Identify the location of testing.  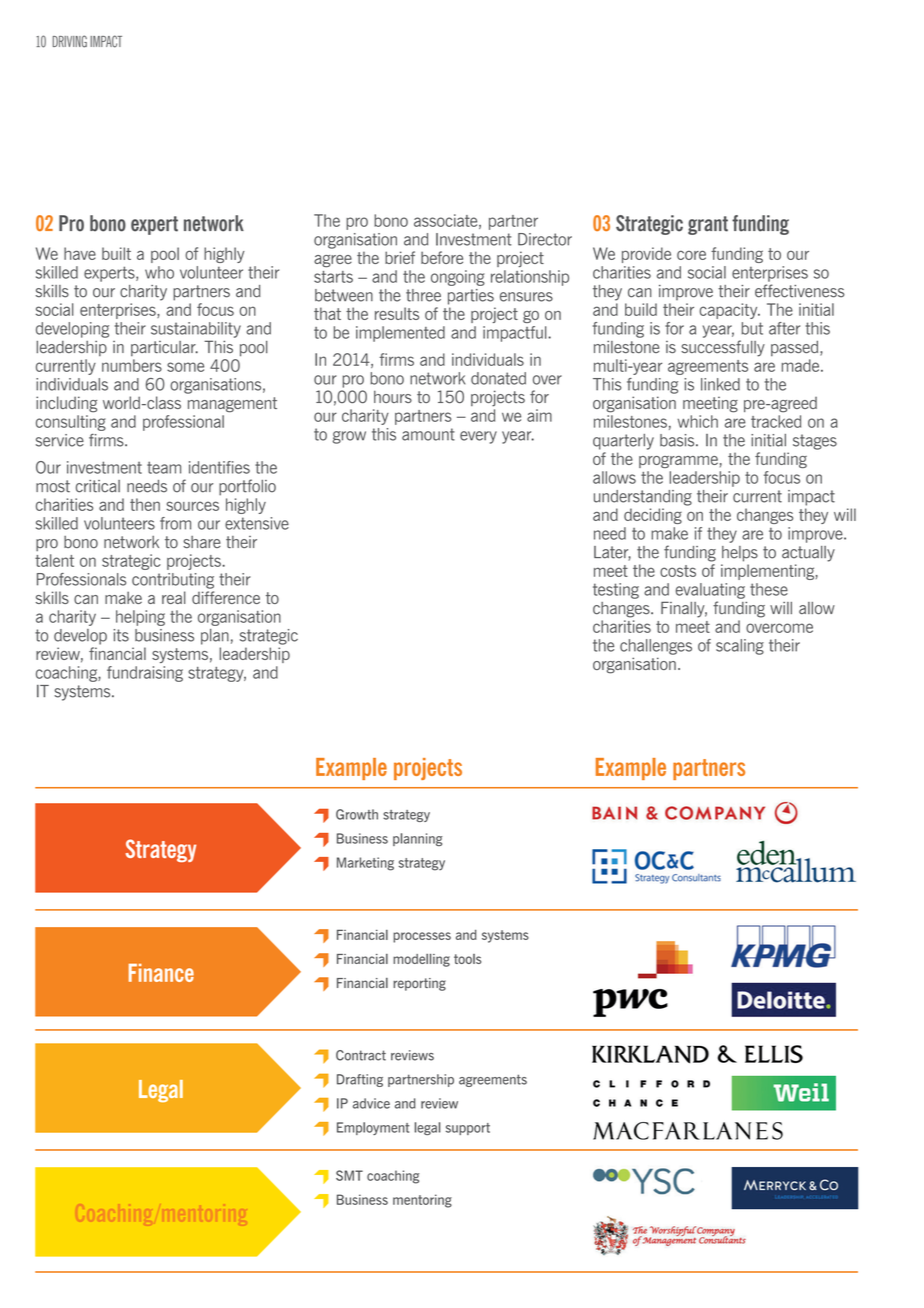
(616, 591).
